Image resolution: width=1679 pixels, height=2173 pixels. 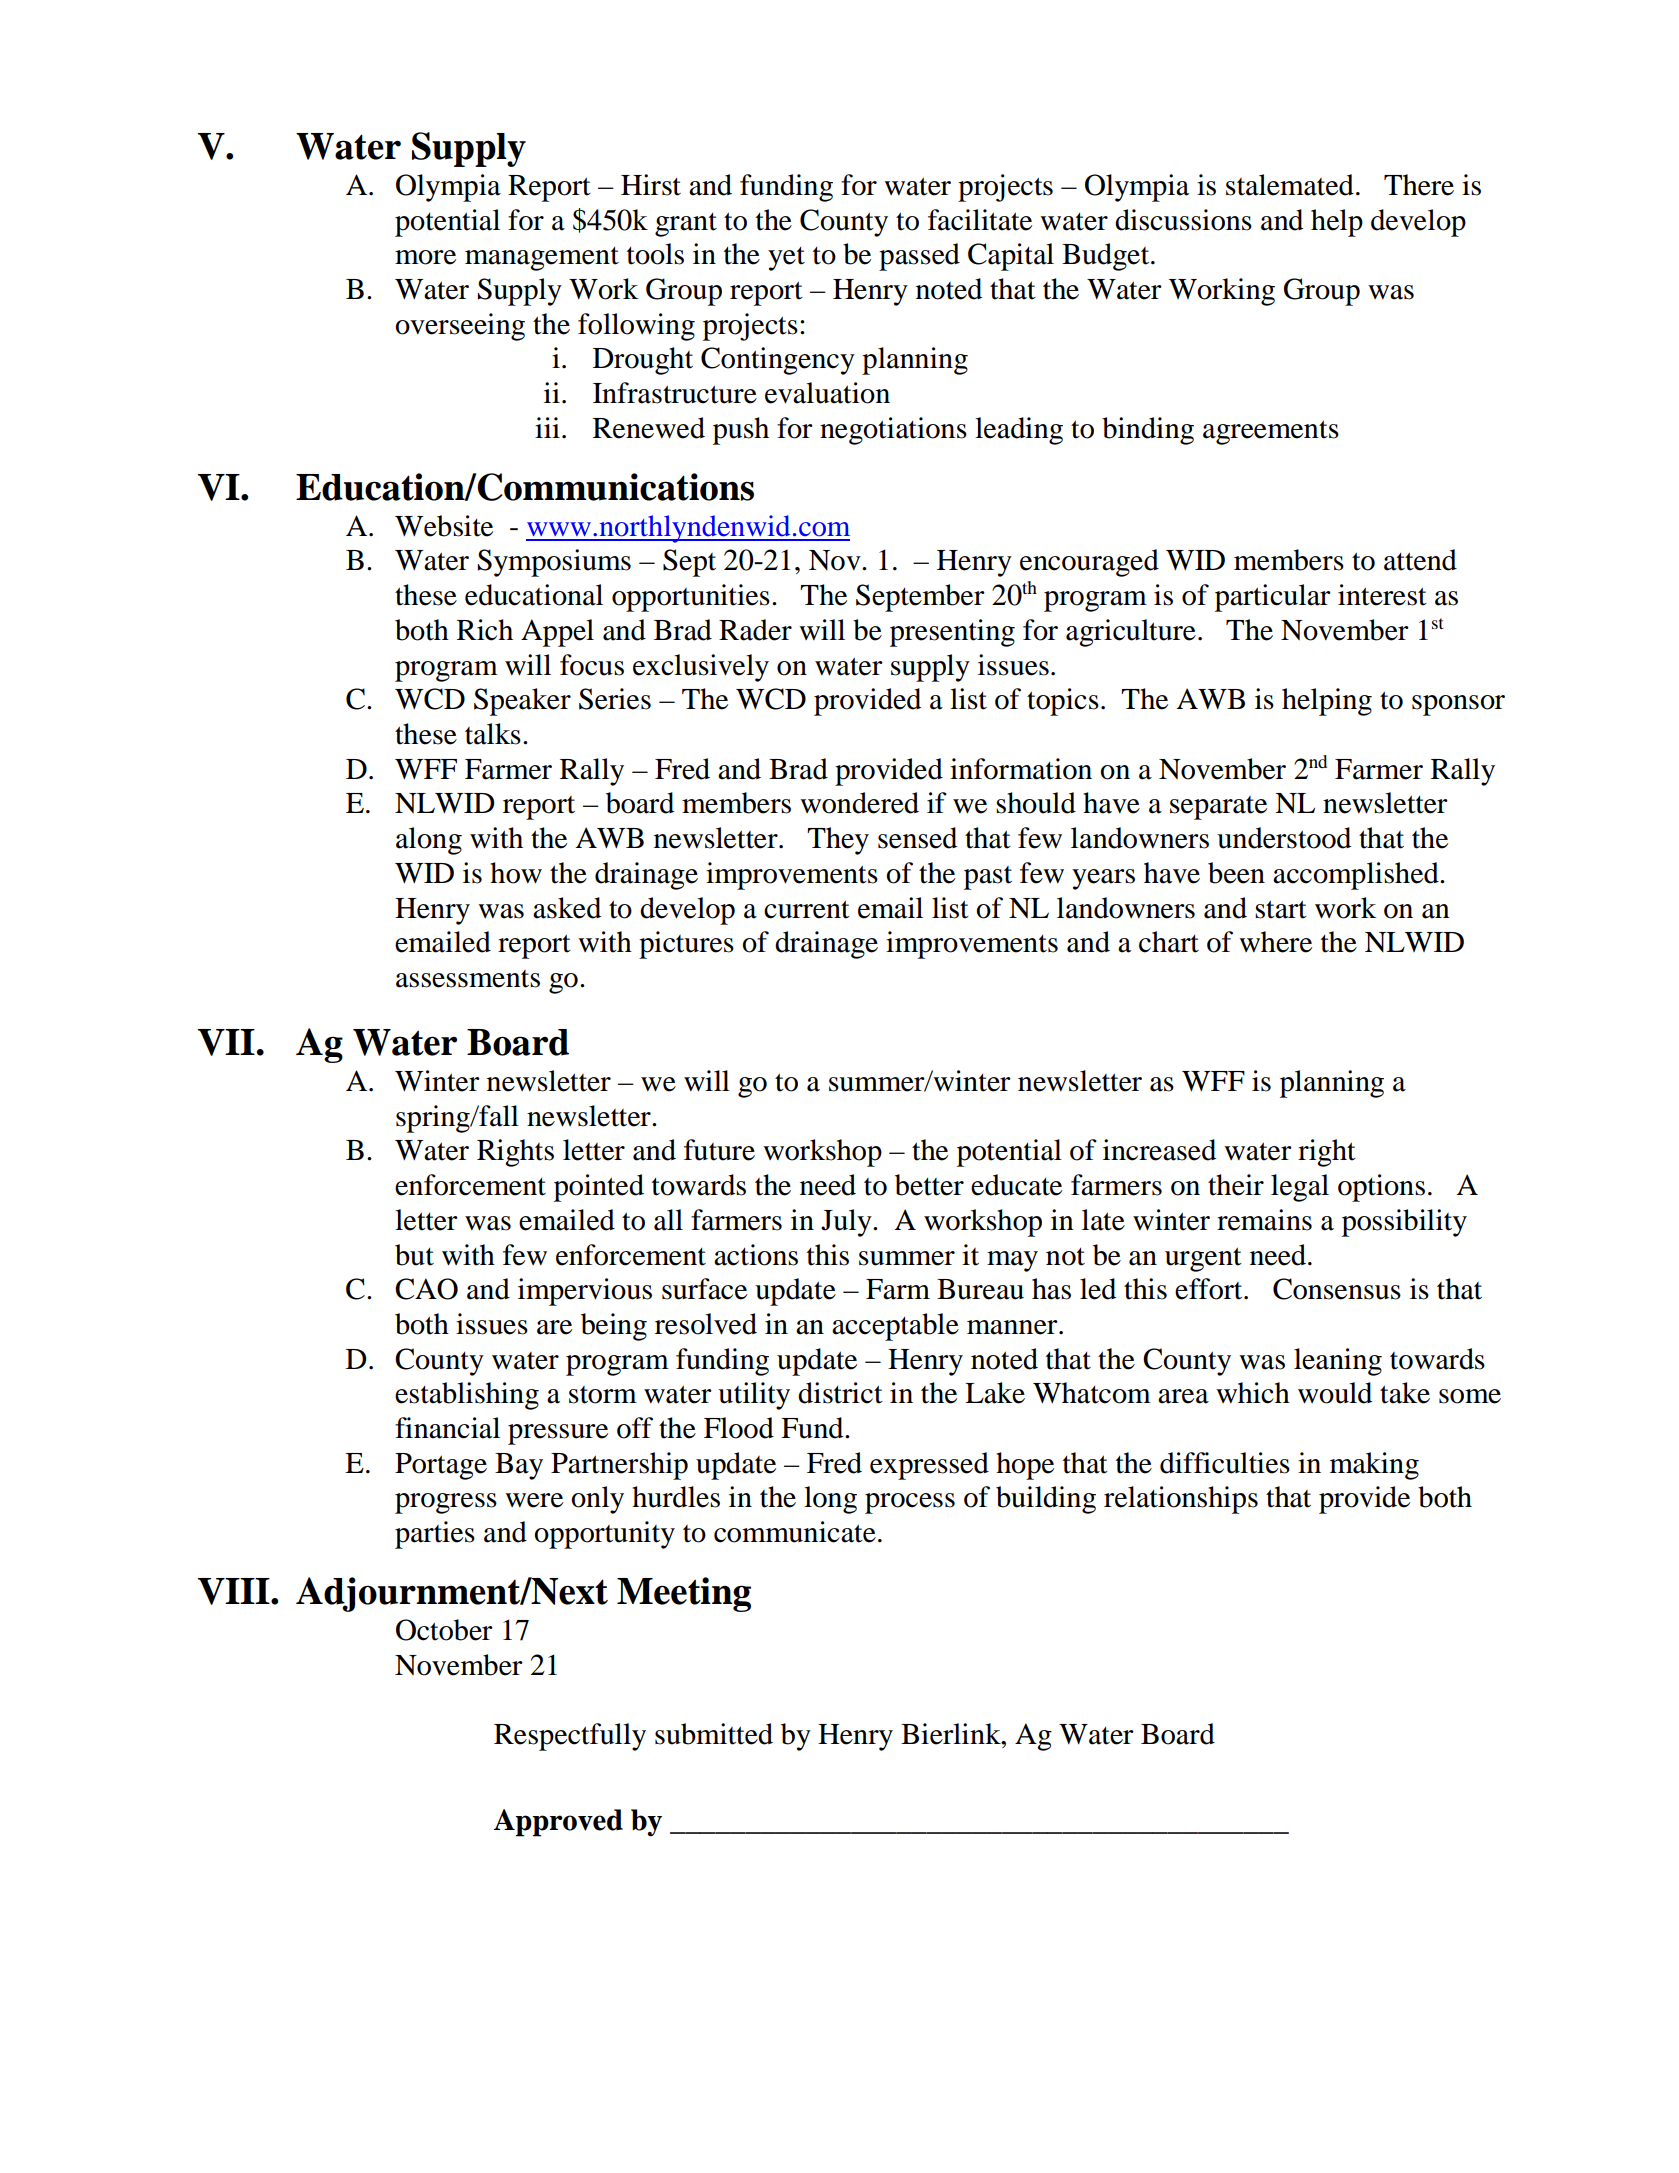 What do you see at coordinates (1337, 1289) in the screenshot?
I see `Consensus` at bounding box center [1337, 1289].
